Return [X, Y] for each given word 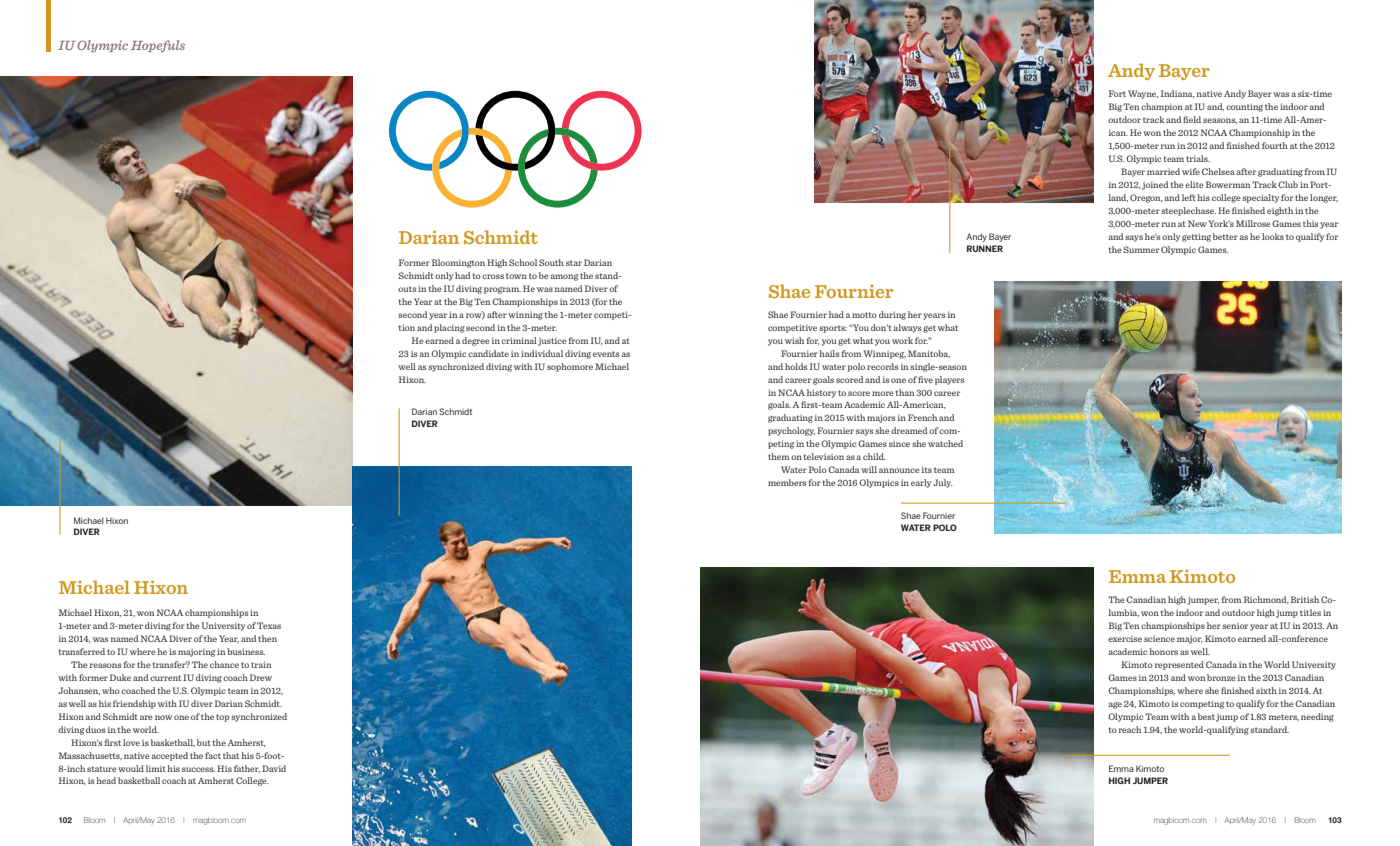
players [950, 380]
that [231, 755]
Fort [1117, 93]
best [1206, 716]
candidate [488, 353]
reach [1130, 729]
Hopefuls [158, 46]
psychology [791, 431]
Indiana [1178, 94]
